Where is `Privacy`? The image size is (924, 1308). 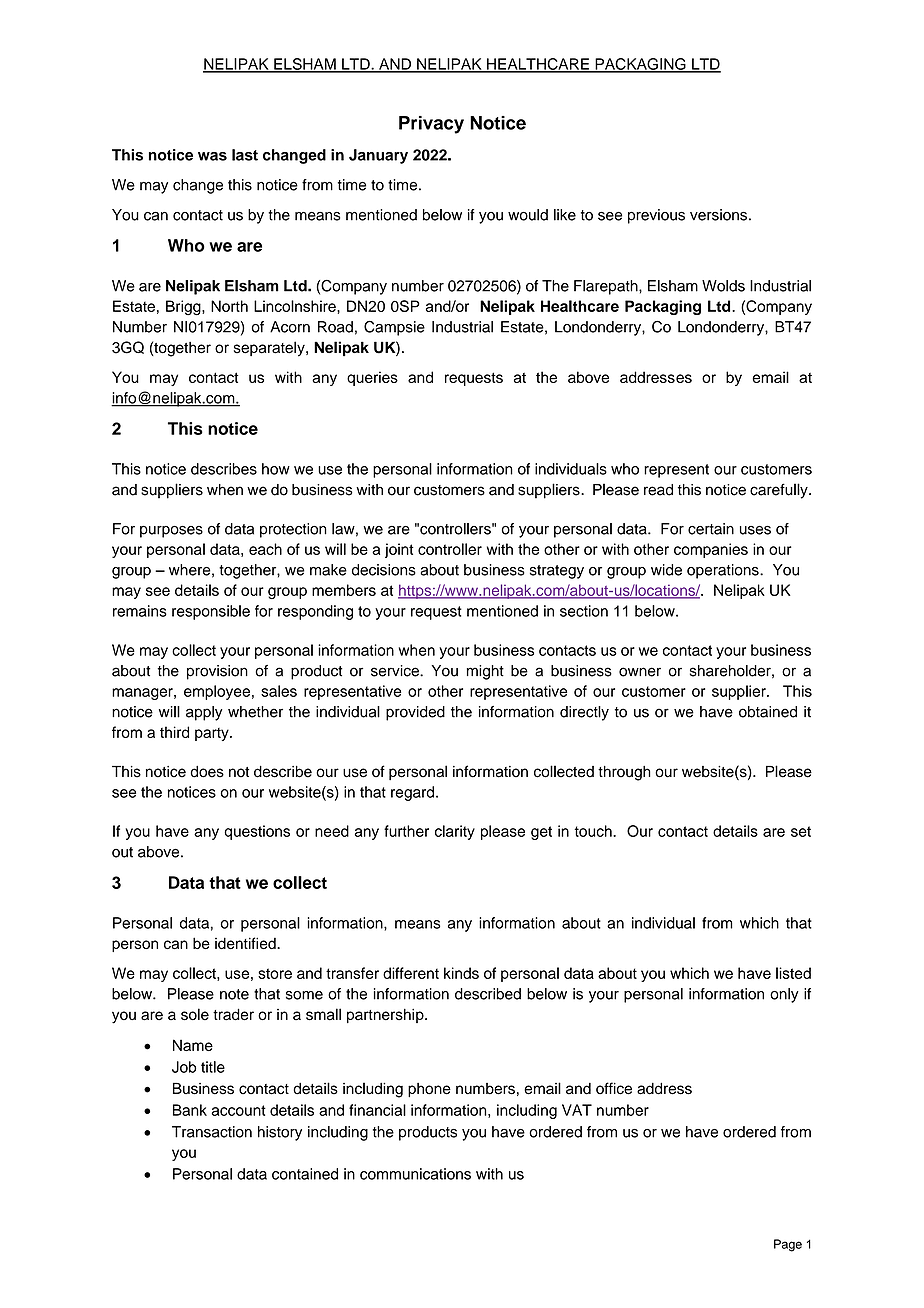 Privacy is located at coordinates (431, 125).
